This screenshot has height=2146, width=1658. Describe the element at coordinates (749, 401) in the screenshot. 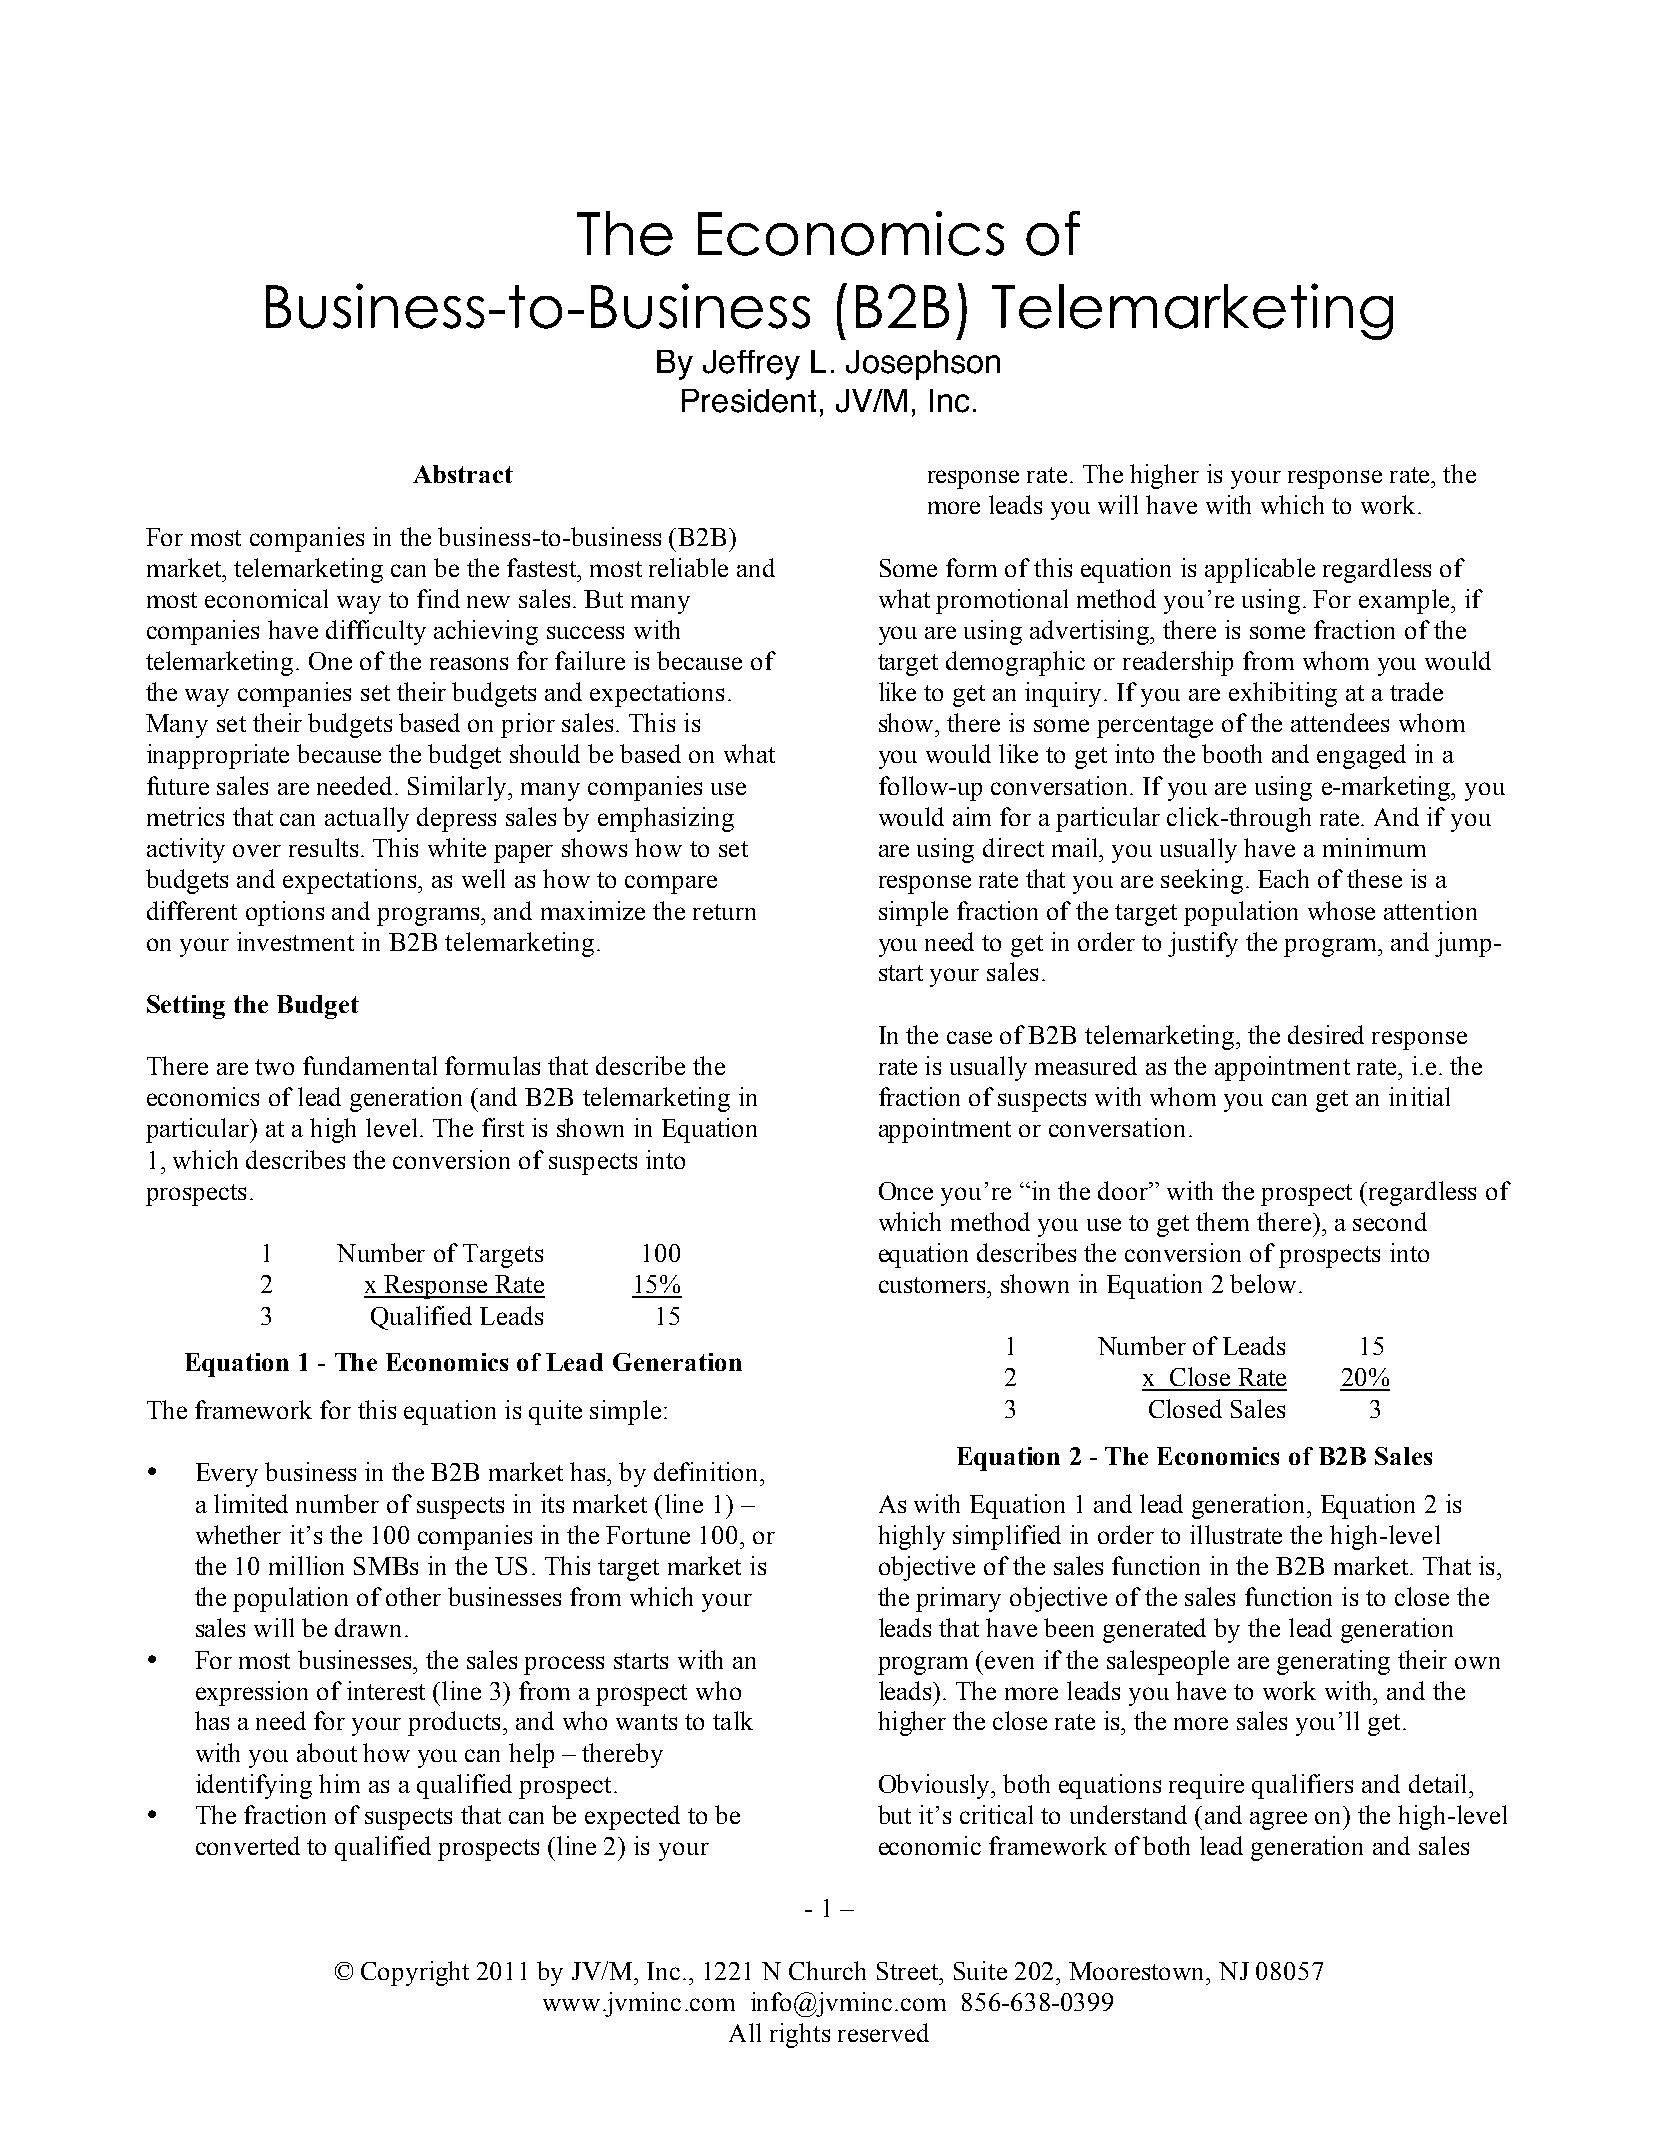

I see `President` at that location.
